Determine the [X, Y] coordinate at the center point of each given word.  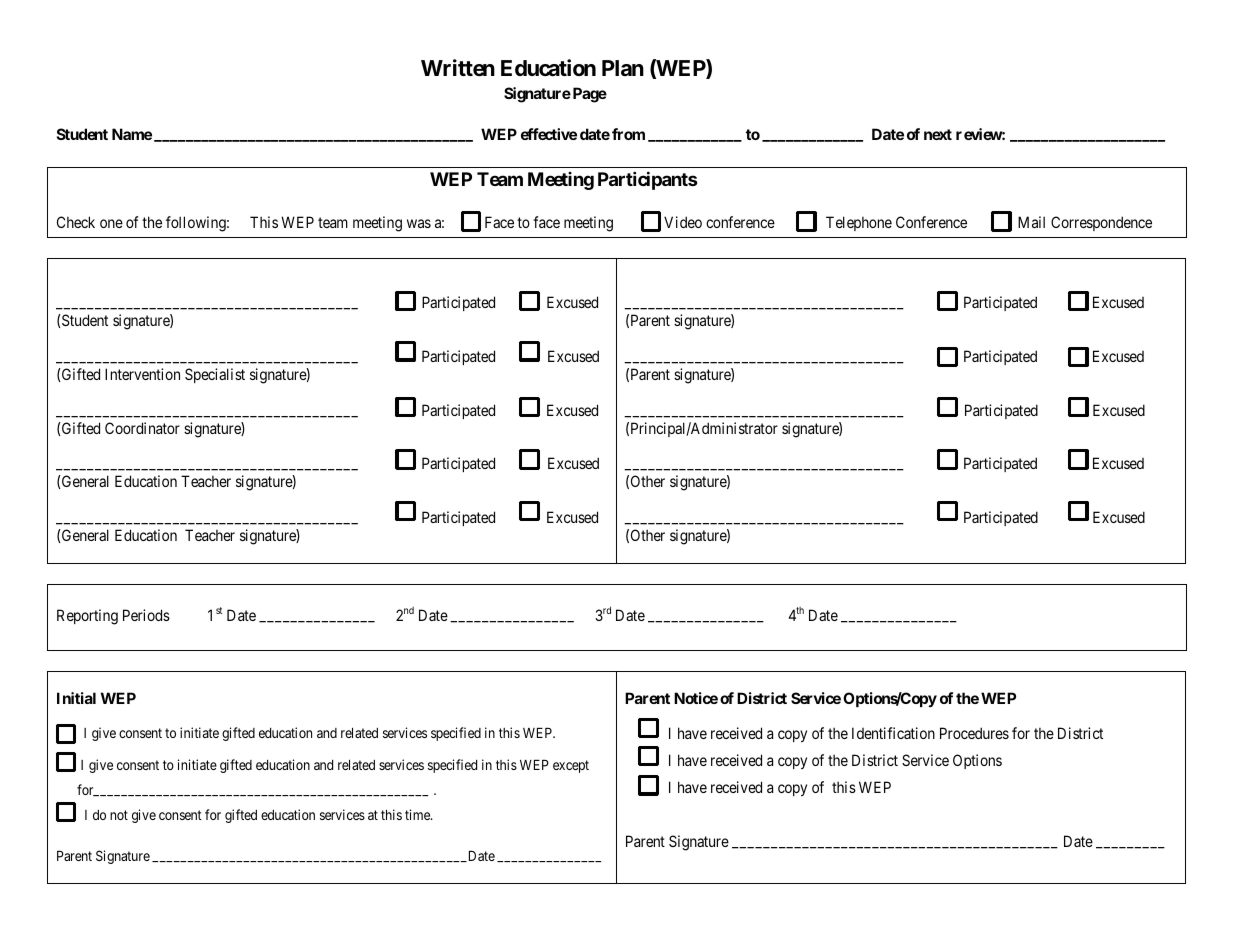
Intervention [142, 374]
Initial [76, 698]
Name [132, 134]
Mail [1031, 222]
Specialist [215, 375]
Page [588, 95]
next [938, 134]
